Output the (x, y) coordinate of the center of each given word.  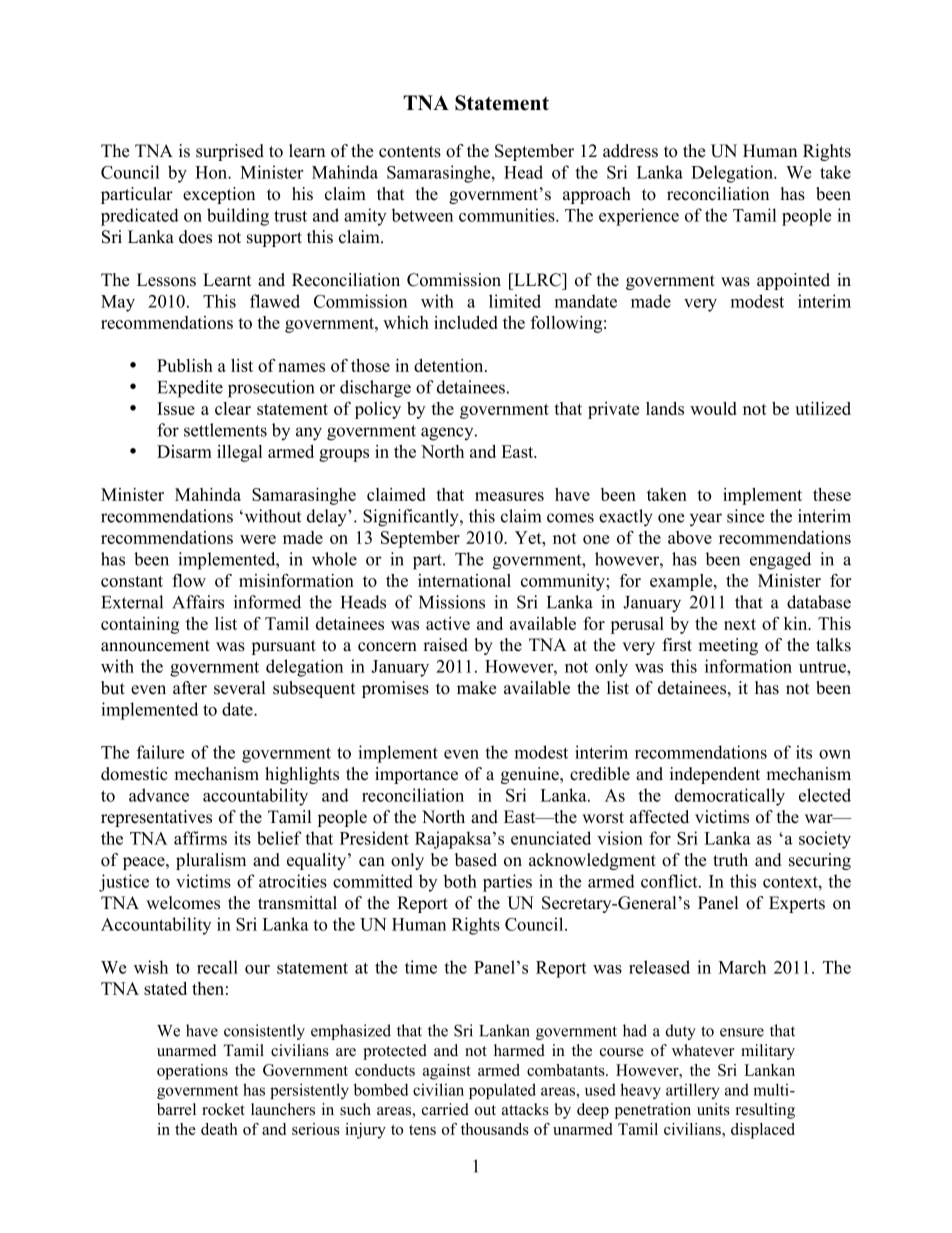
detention (450, 365)
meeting (728, 646)
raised (445, 645)
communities (508, 215)
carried (445, 1109)
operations (192, 1072)
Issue (176, 408)
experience (639, 217)
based (476, 860)
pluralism (211, 861)
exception (219, 195)
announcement (155, 646)
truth (730, 860)
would (713, 408)
